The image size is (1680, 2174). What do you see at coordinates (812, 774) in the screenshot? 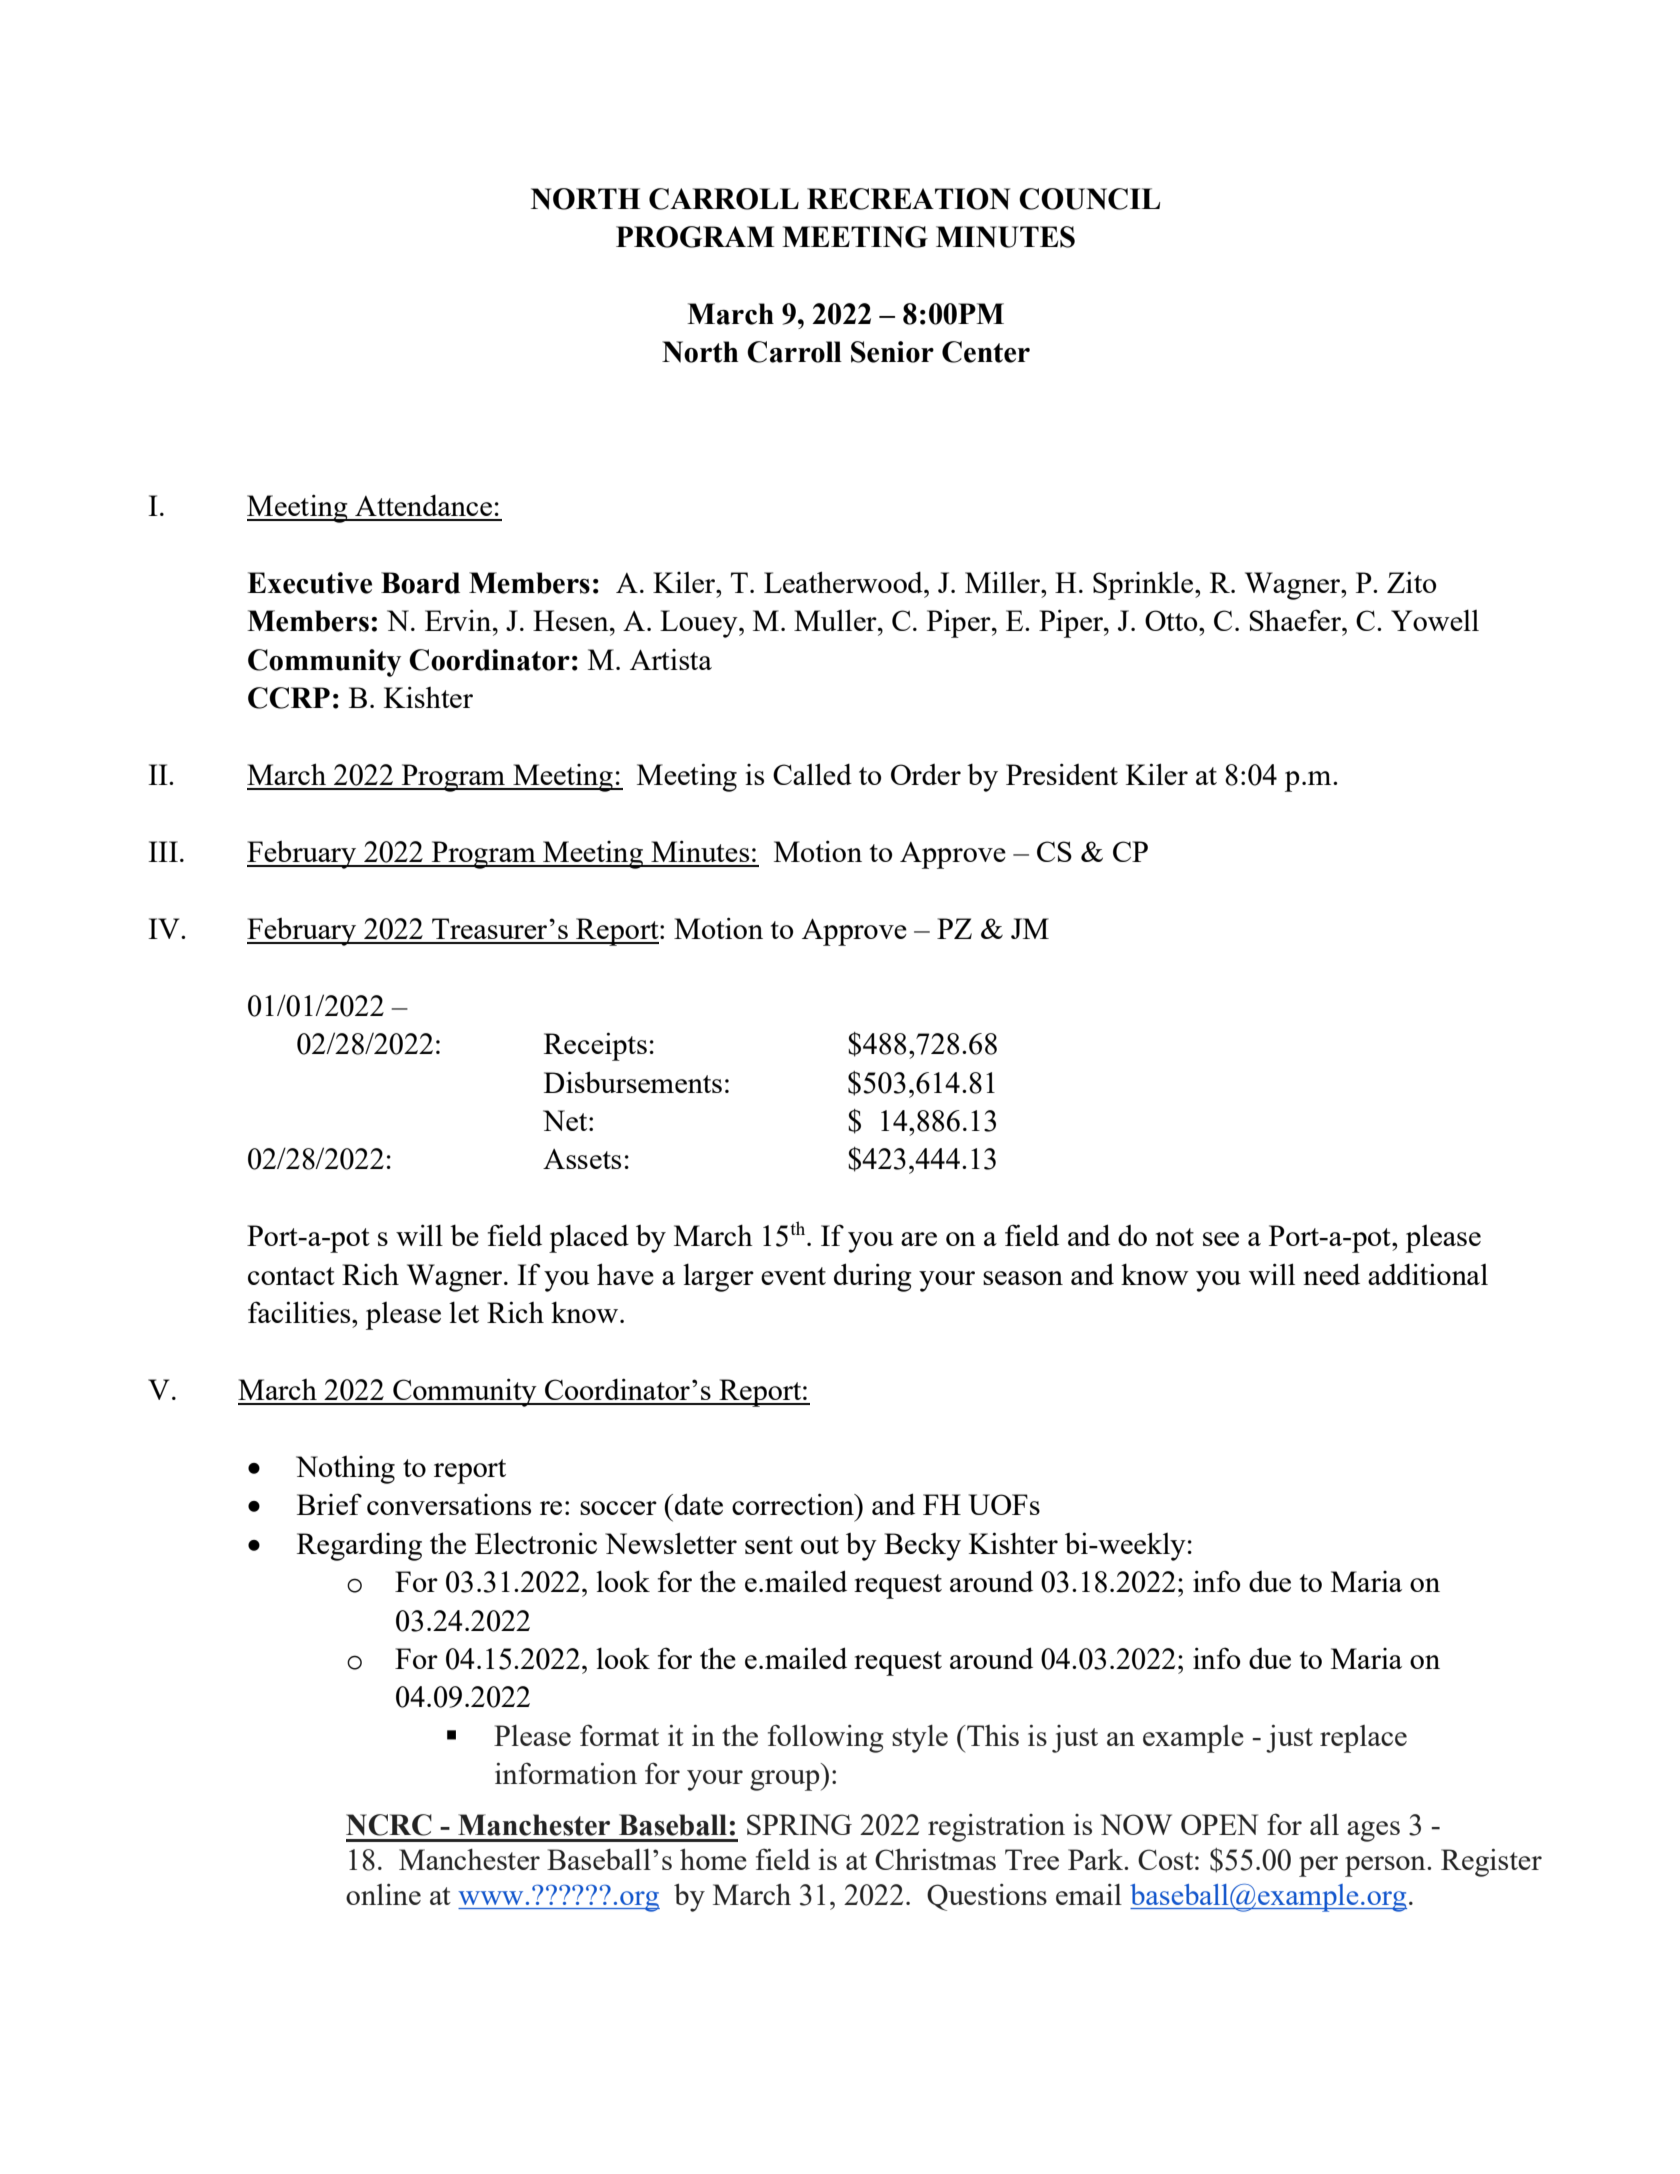
I see `Called` at bounding box center [812, 774].
